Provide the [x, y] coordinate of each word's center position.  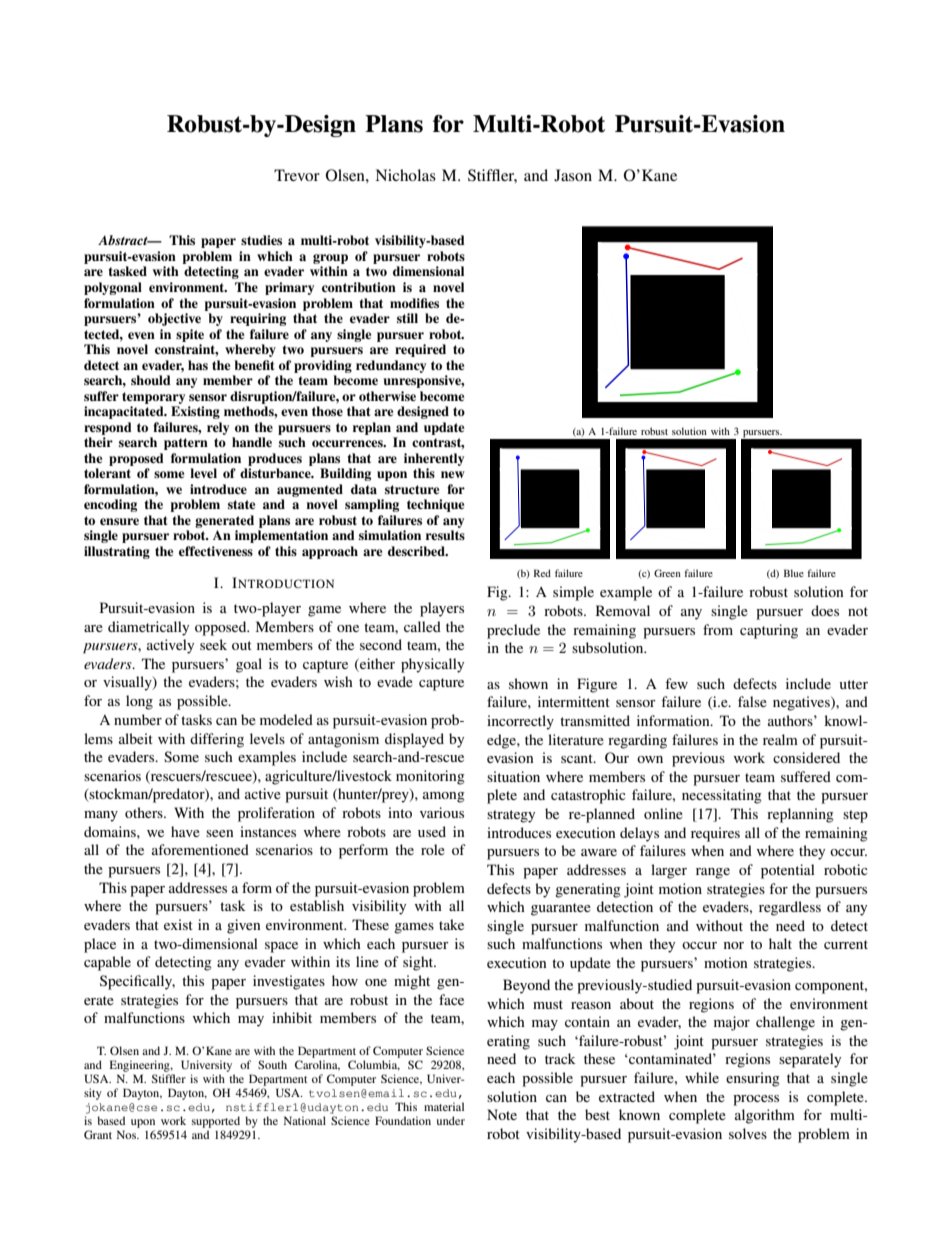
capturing [769, 631]
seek [213, 644]
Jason [573, 175]
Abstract [124, 240]
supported [216, 1122]
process [756, 1100]
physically [432, 665]
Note [502, 1114]
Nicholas [405, 175]
